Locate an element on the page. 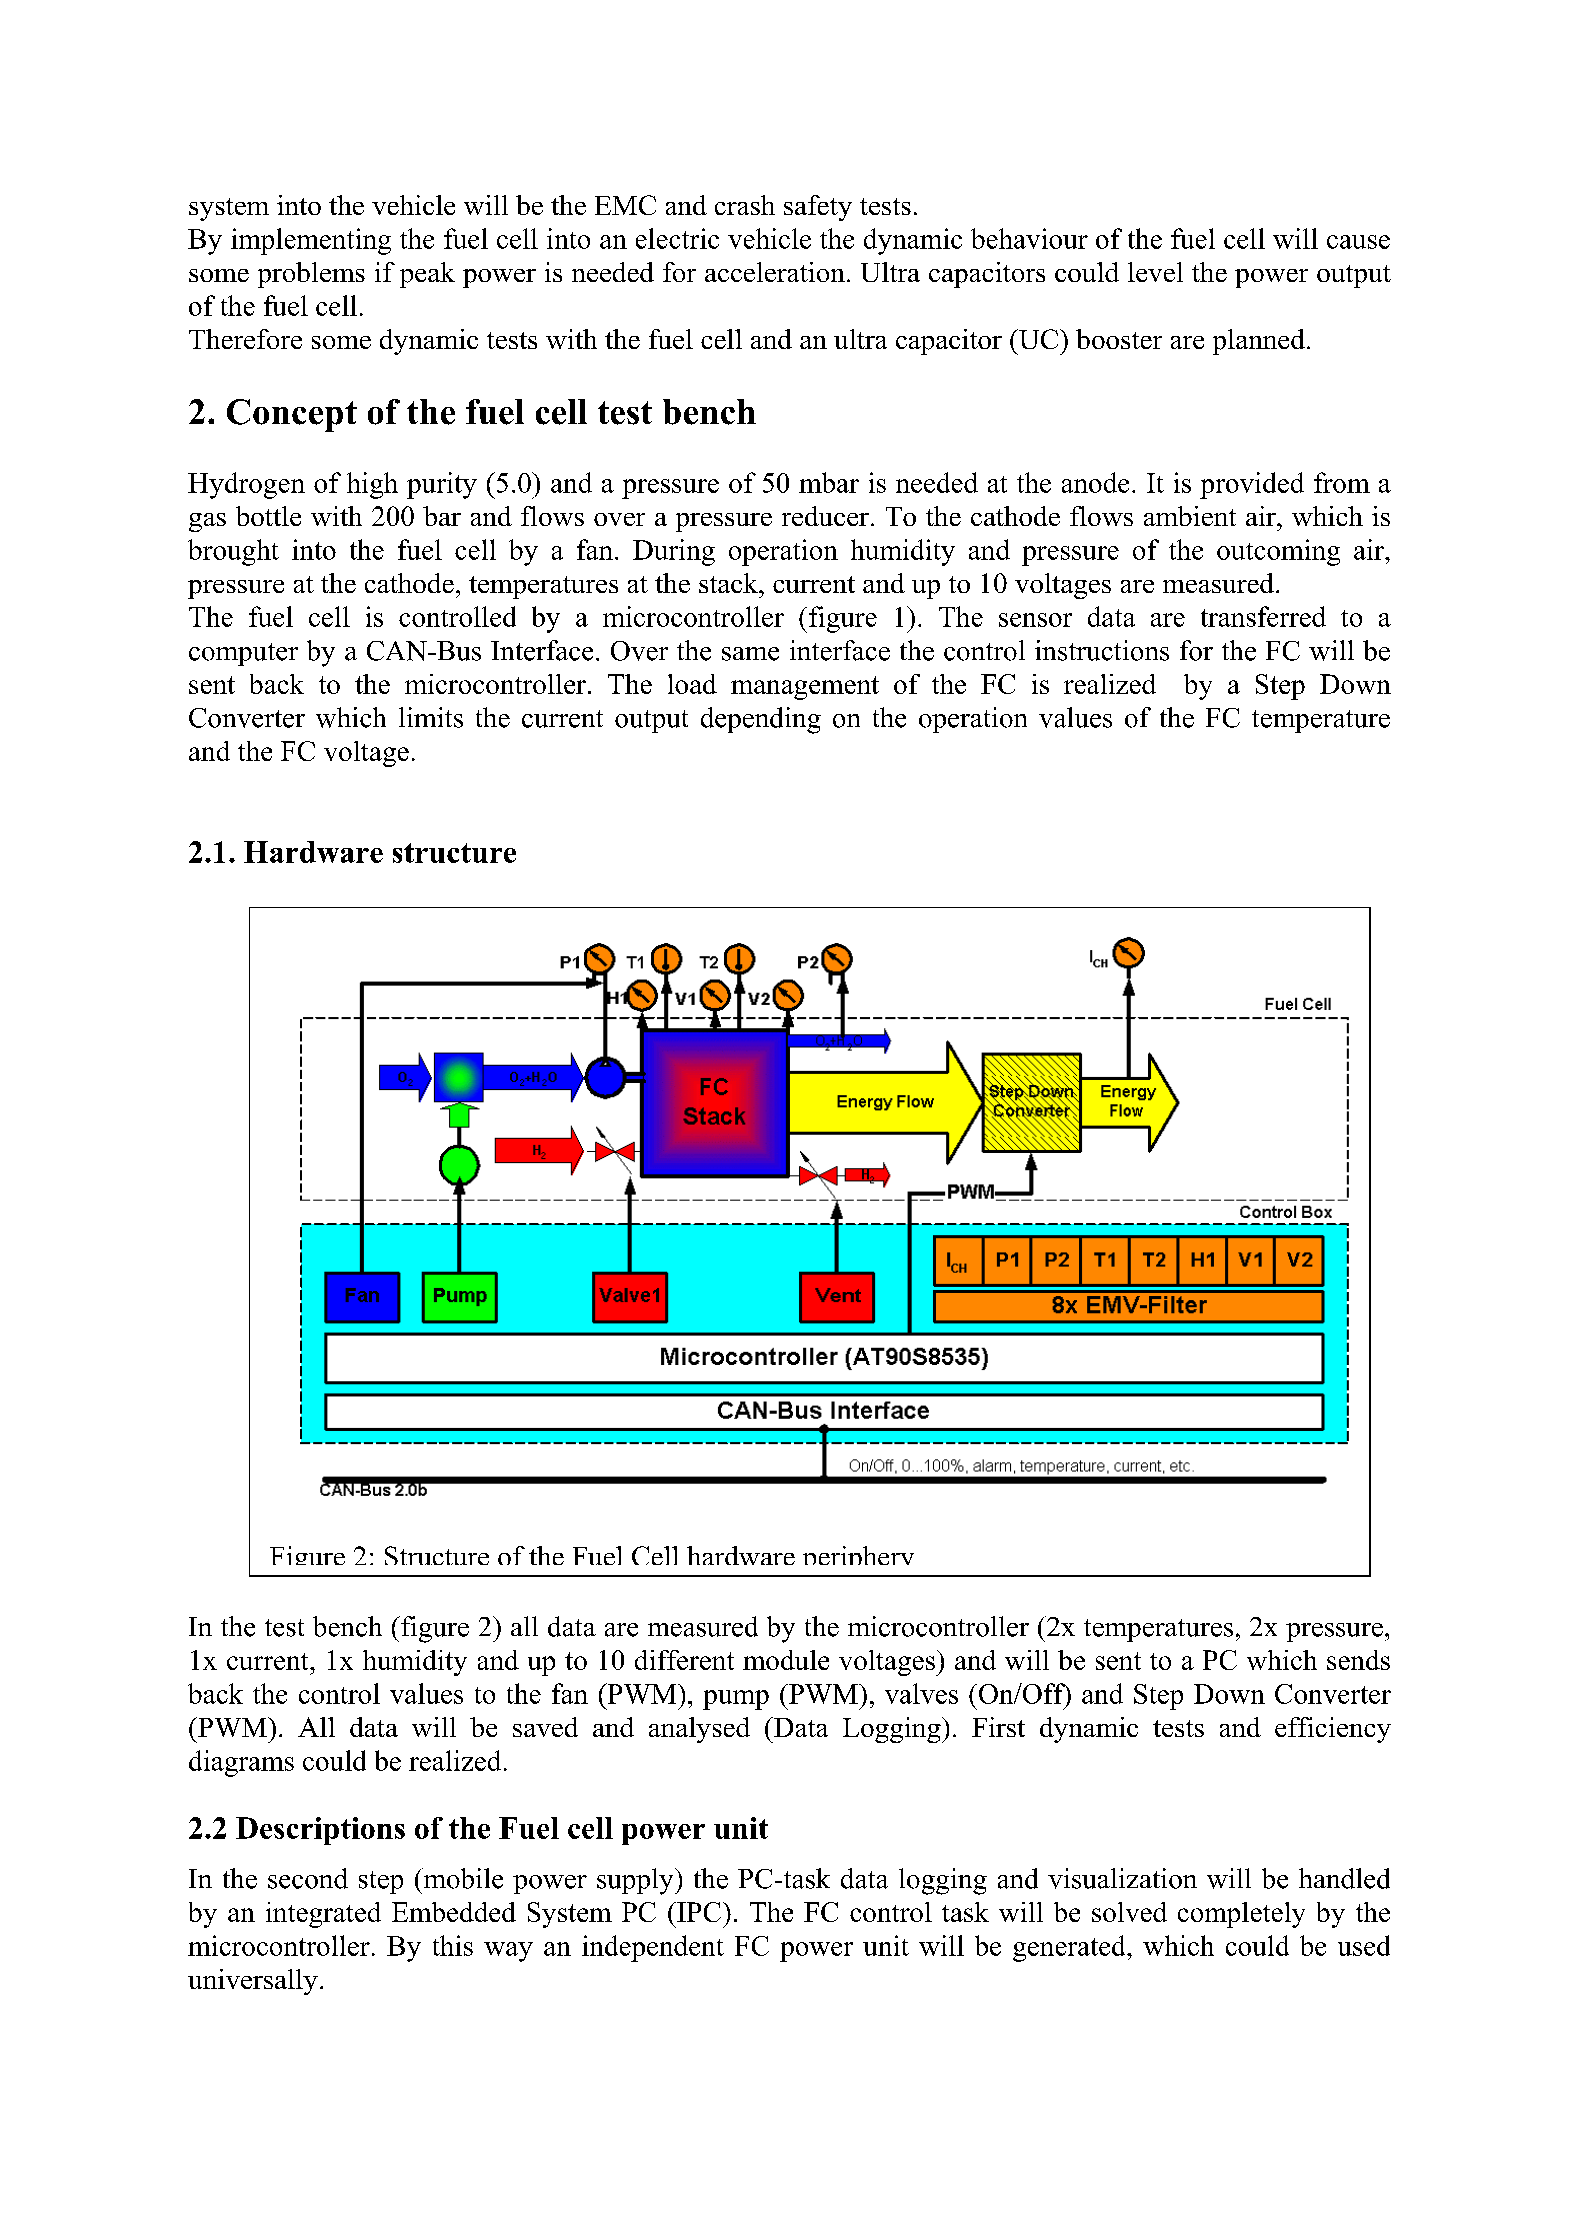 The image size is (1578, 2233). integrated is located at coordinates (323, 1915).
